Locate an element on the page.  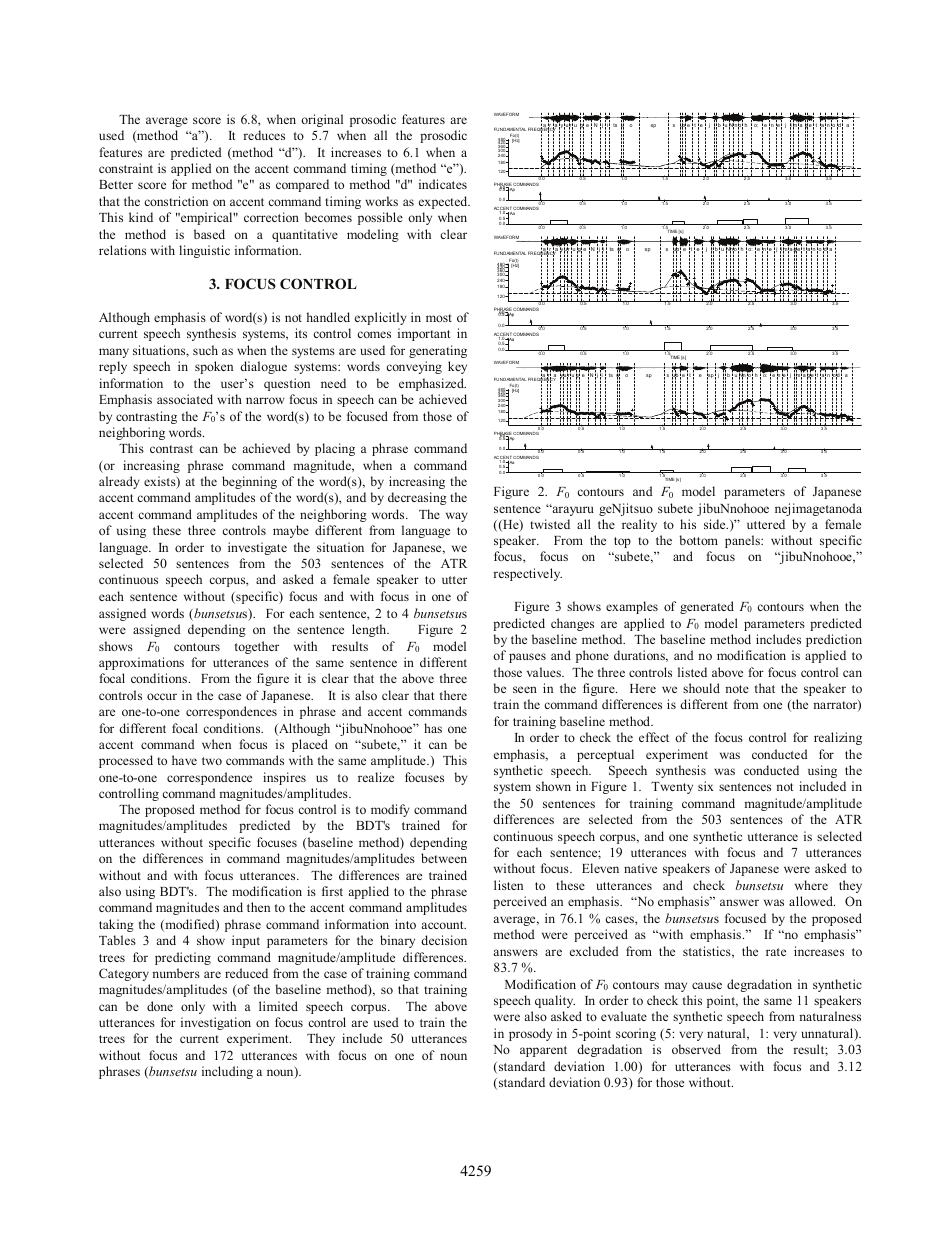
indicates is located at coordinates (443, 184).
